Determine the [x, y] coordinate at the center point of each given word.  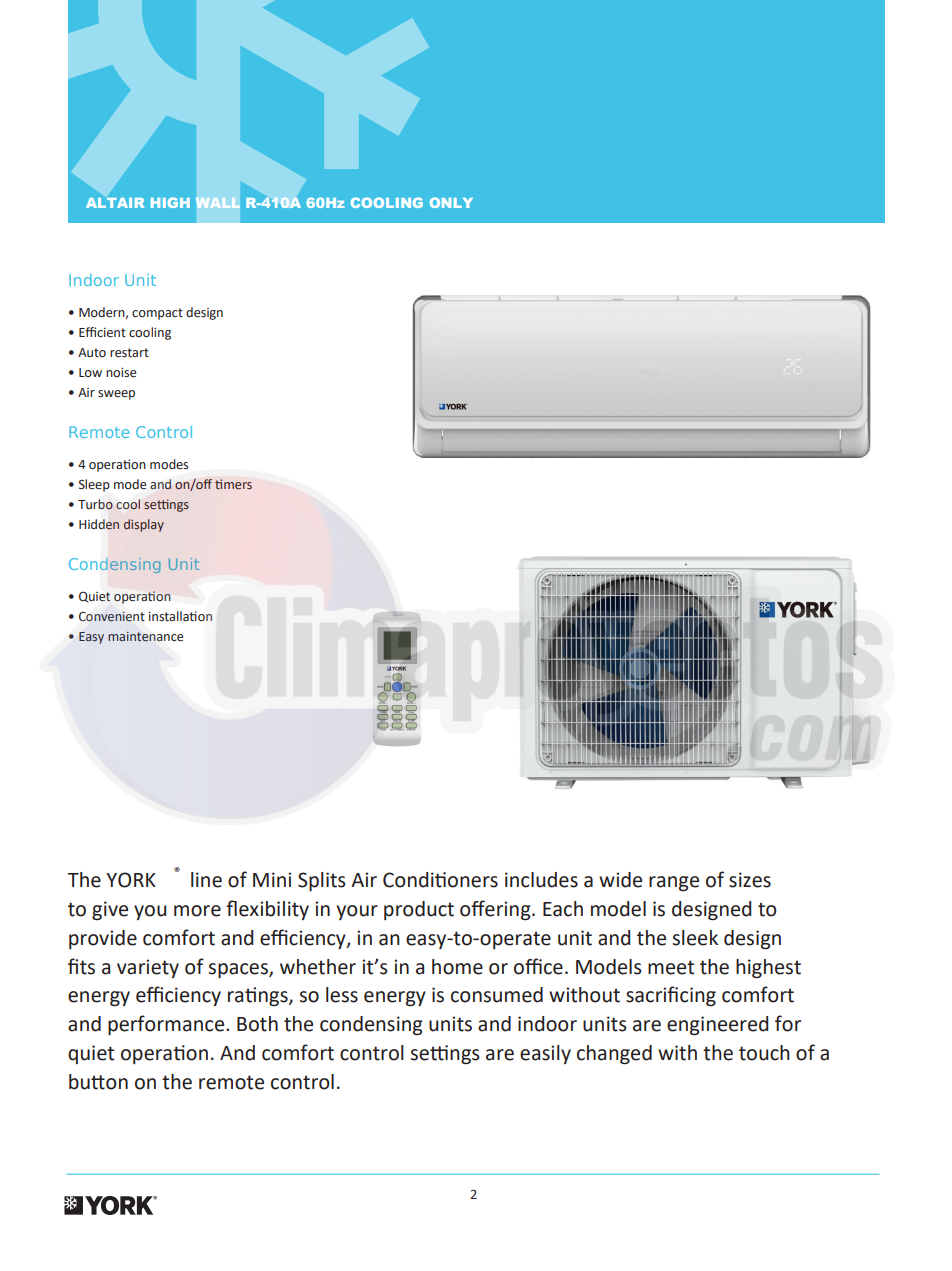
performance [167, 1025]
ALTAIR [115, 203]
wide [620, 880]
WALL [218, 203]
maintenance [145, 636]
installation [180, 616]
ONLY [451, 202]
